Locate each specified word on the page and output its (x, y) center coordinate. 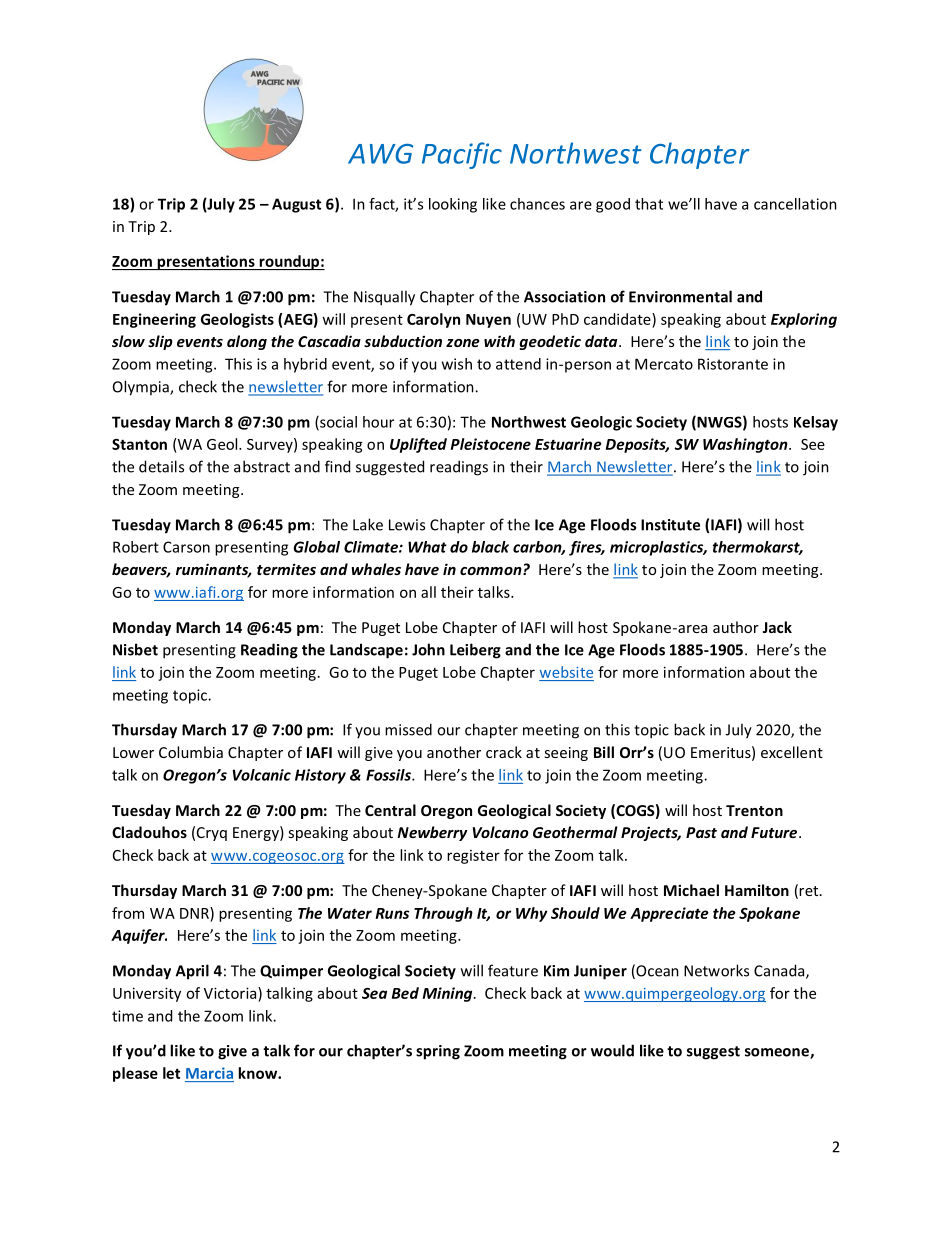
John (428, 649)
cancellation (795, 204)
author (736, 627)
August (296, 205)
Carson (186, 547)
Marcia (209, 1074)
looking (453, 205)
